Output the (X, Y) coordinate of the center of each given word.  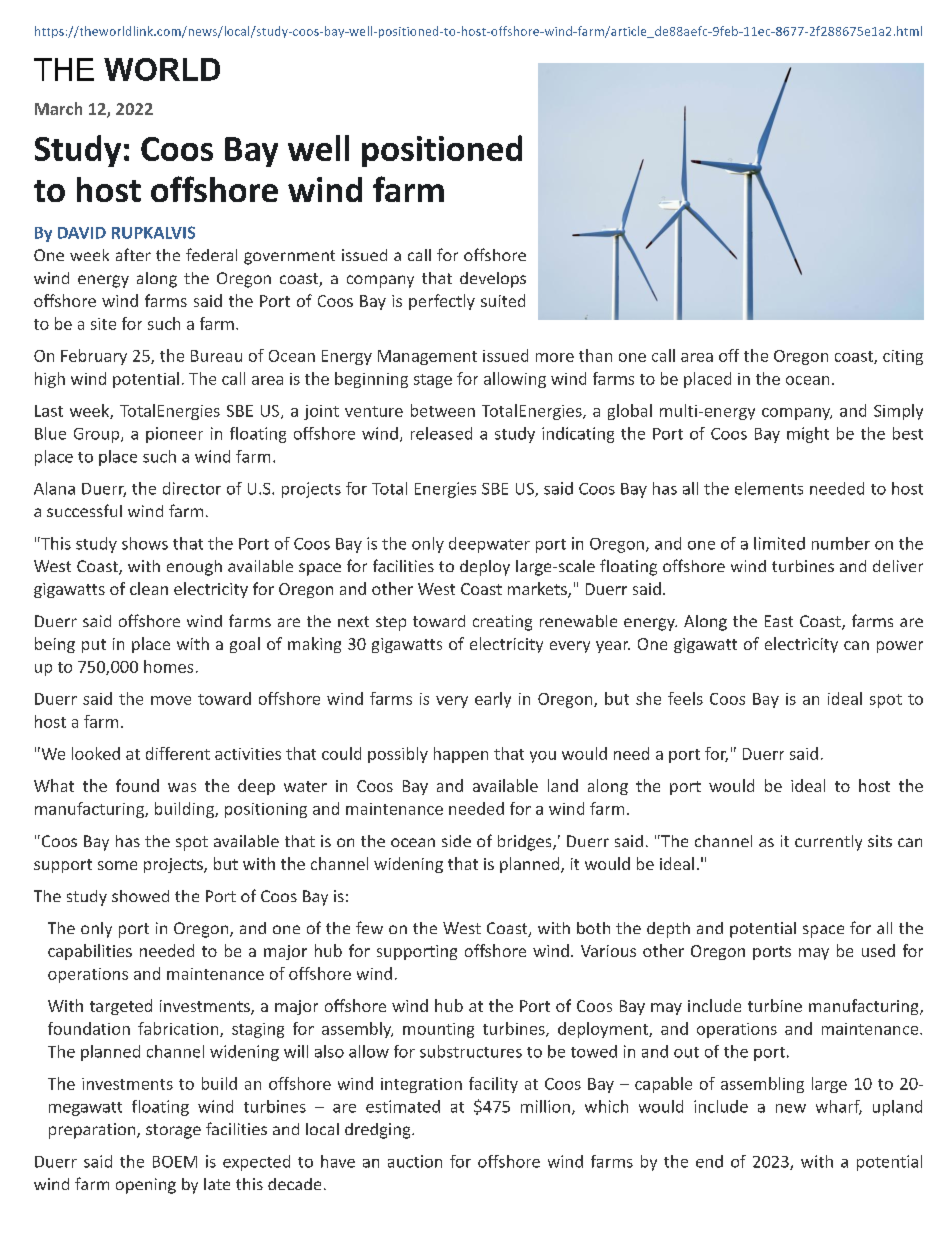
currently (828, 843)
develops (493, 280)
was (182, 787)
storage (173, 1131)
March (58, 108)
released (441, 433)
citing (903, 357)
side (456, 841)
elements (769, 488)
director (192, 488)
